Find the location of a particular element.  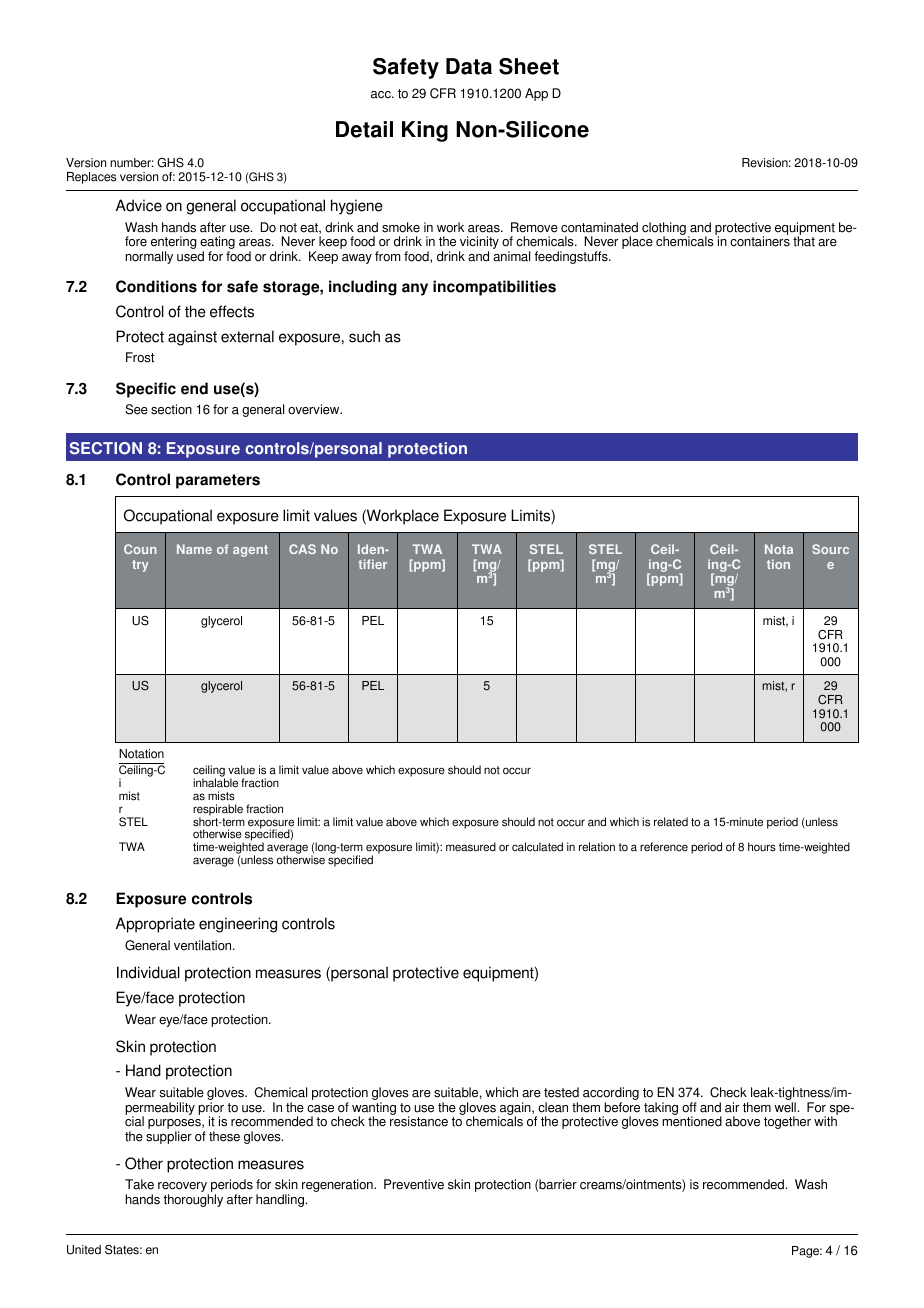

calculated is located at coordinates (537, 847).
